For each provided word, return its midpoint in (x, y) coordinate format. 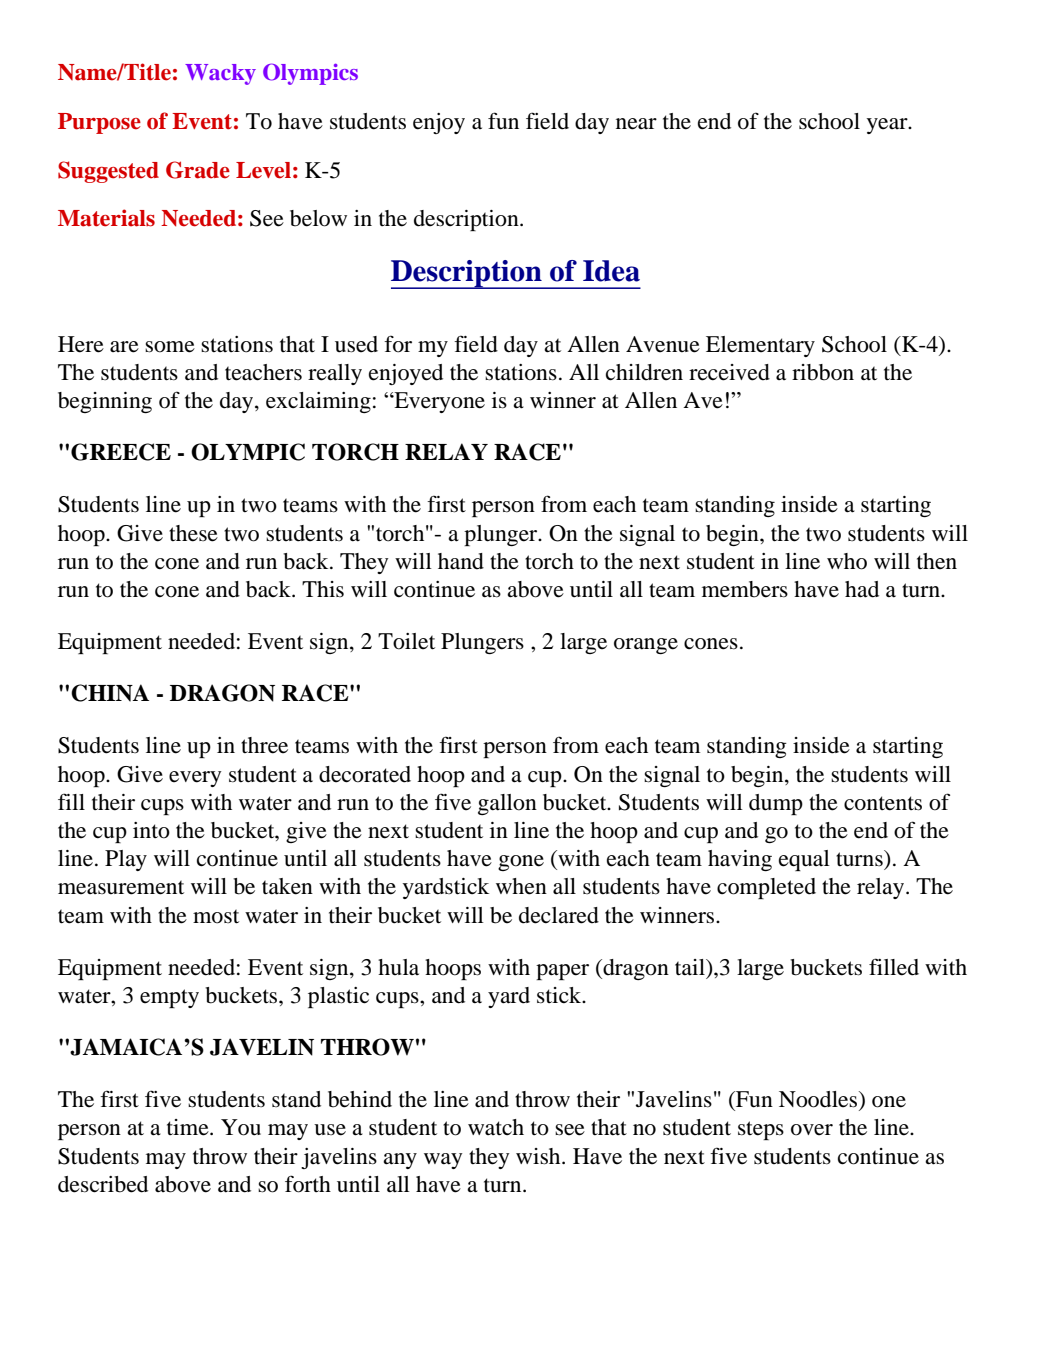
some (170, 347)
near (636, 124)
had (862, 589)
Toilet (406, 641)
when (521, 886)
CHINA (110, 693)
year (888, 126)
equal (804, 860)
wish (539, 1156)
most (216, 916)
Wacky (220, 74)
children (644, 372)
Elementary (760, 346)
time (189, 1127)
